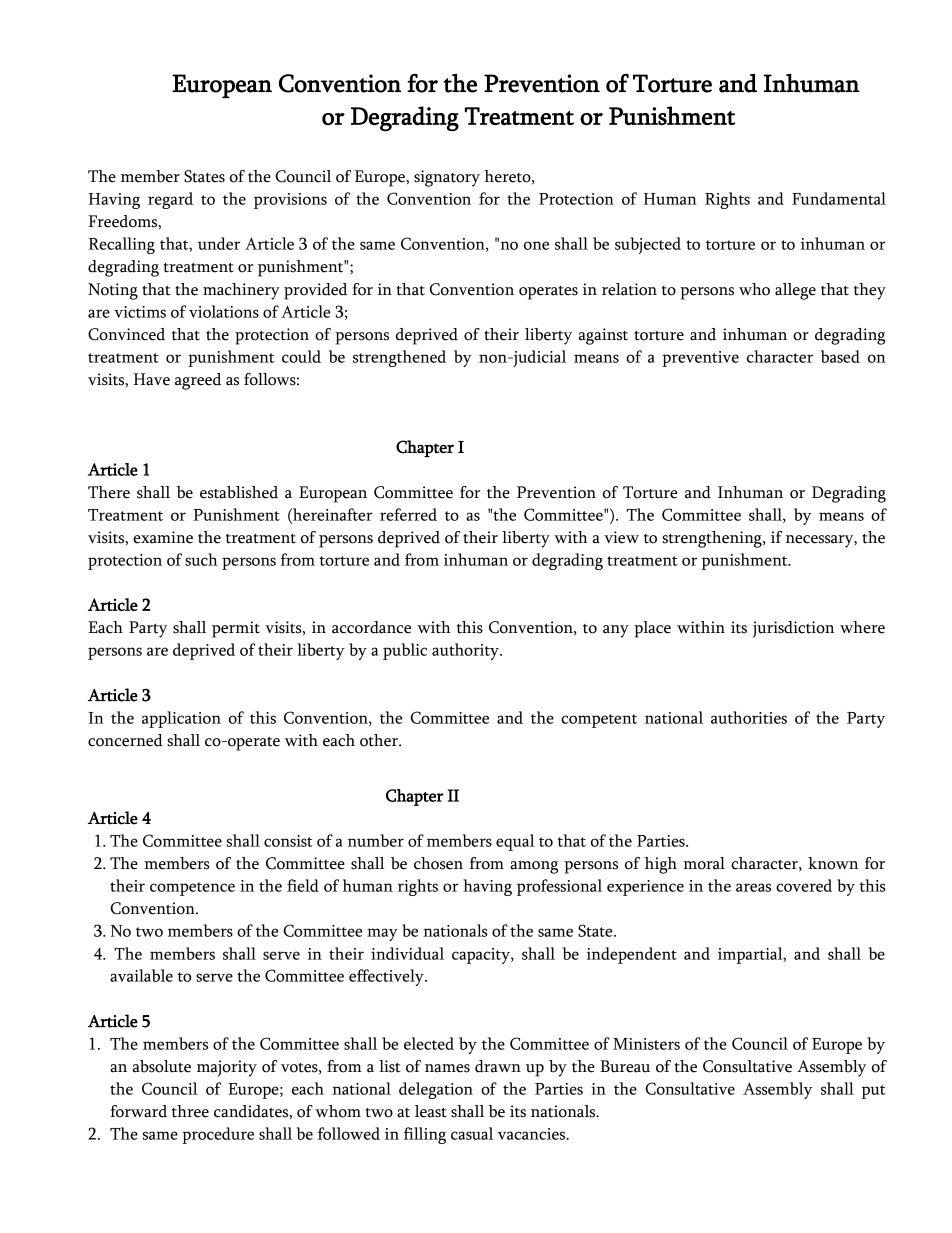  I want to click on signatory, so click(447, 178).
